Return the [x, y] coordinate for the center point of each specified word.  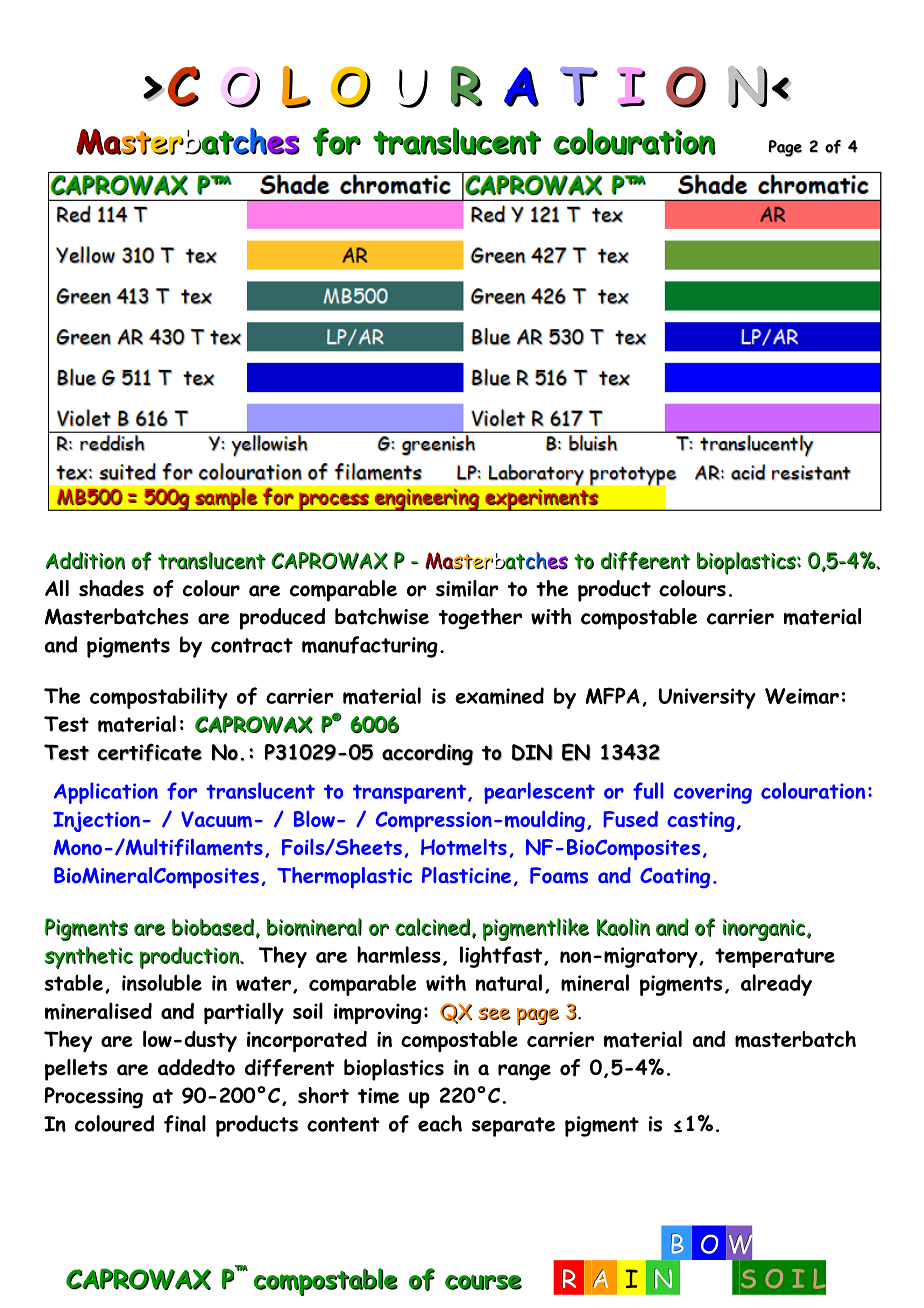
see [494, 1013]
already [776, 985]
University [707, 698]
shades [111, 588]
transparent [409, 794]
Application [106, 793]
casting [701, 822]
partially [244, 1013]
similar [467, 588]
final [185, 1124]
